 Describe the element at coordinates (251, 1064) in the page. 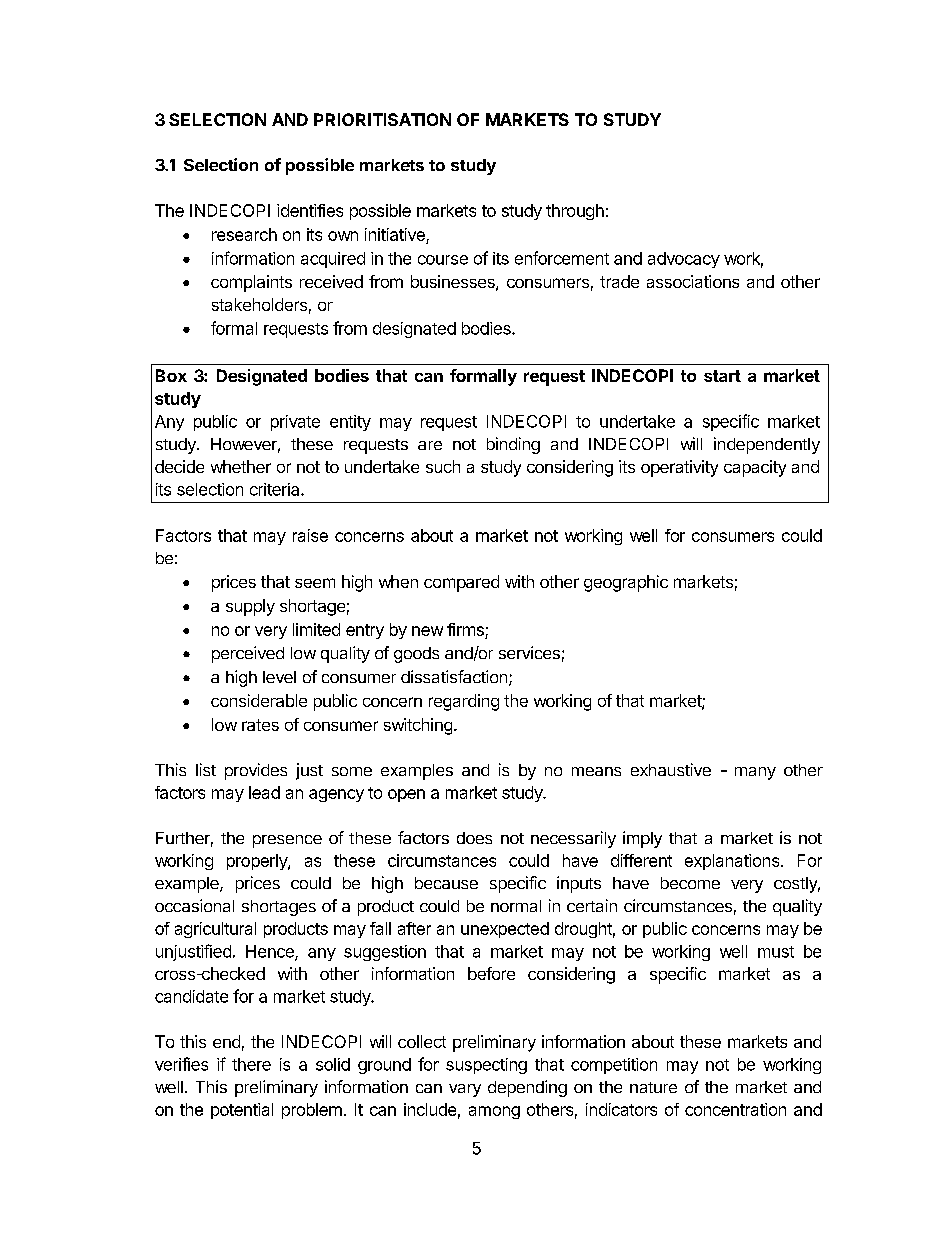

I see `there` at that location.
